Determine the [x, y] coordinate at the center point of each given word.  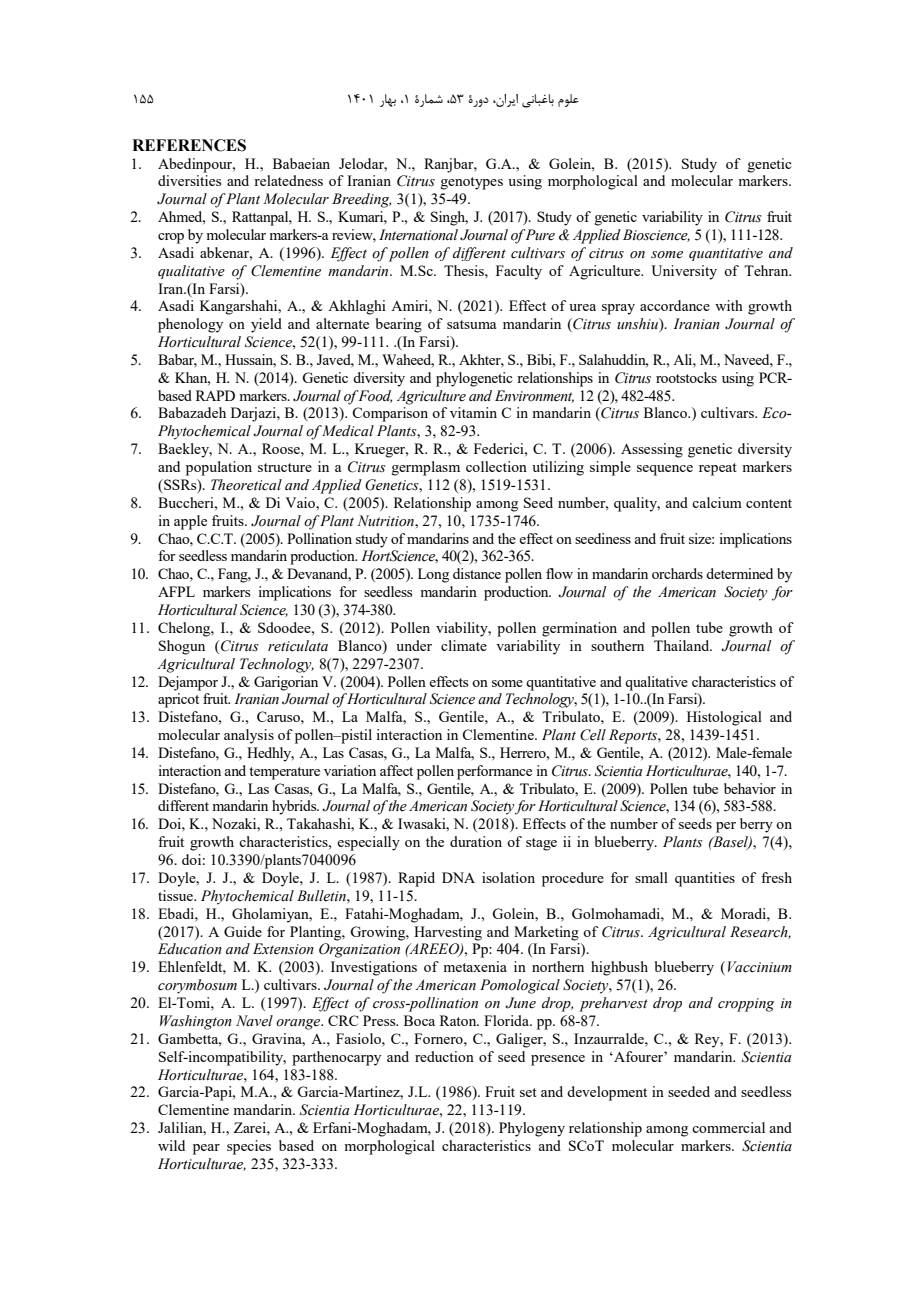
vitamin [473, 412]
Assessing [652, 450]
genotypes [471, 183]
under [414, 645]
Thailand [683, 645]
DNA [458, 877]
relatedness [288, 180]
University [684, 272]
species [249, 1147]
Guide [243, 931]
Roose [282, 448]
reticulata [298, 646]
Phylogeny [532, 1129]
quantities [705, 879]
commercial [728, 1127]
